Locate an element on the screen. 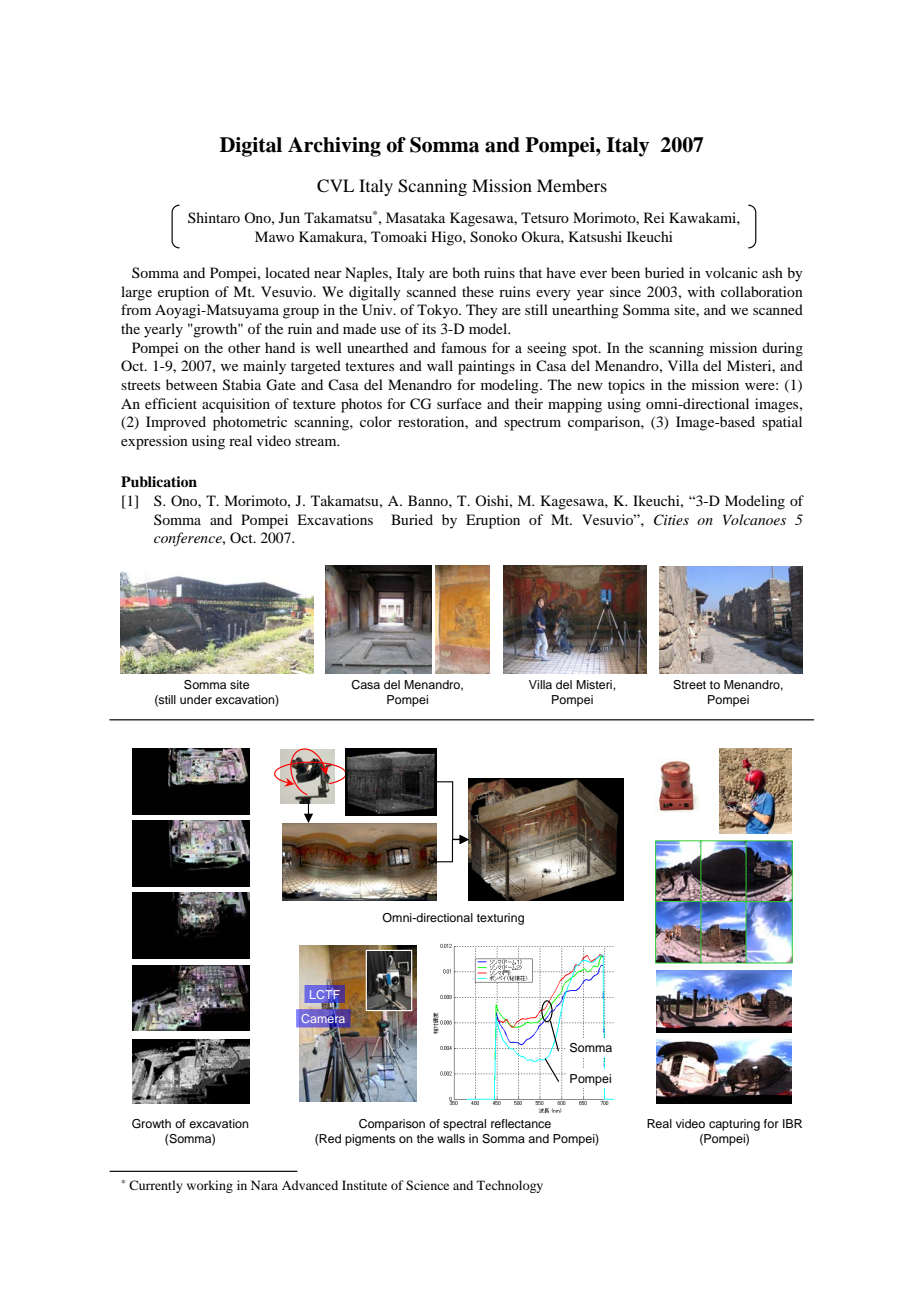 This screenshot has height=1308, width=924. Rei is located at coordinates (654, 217).
